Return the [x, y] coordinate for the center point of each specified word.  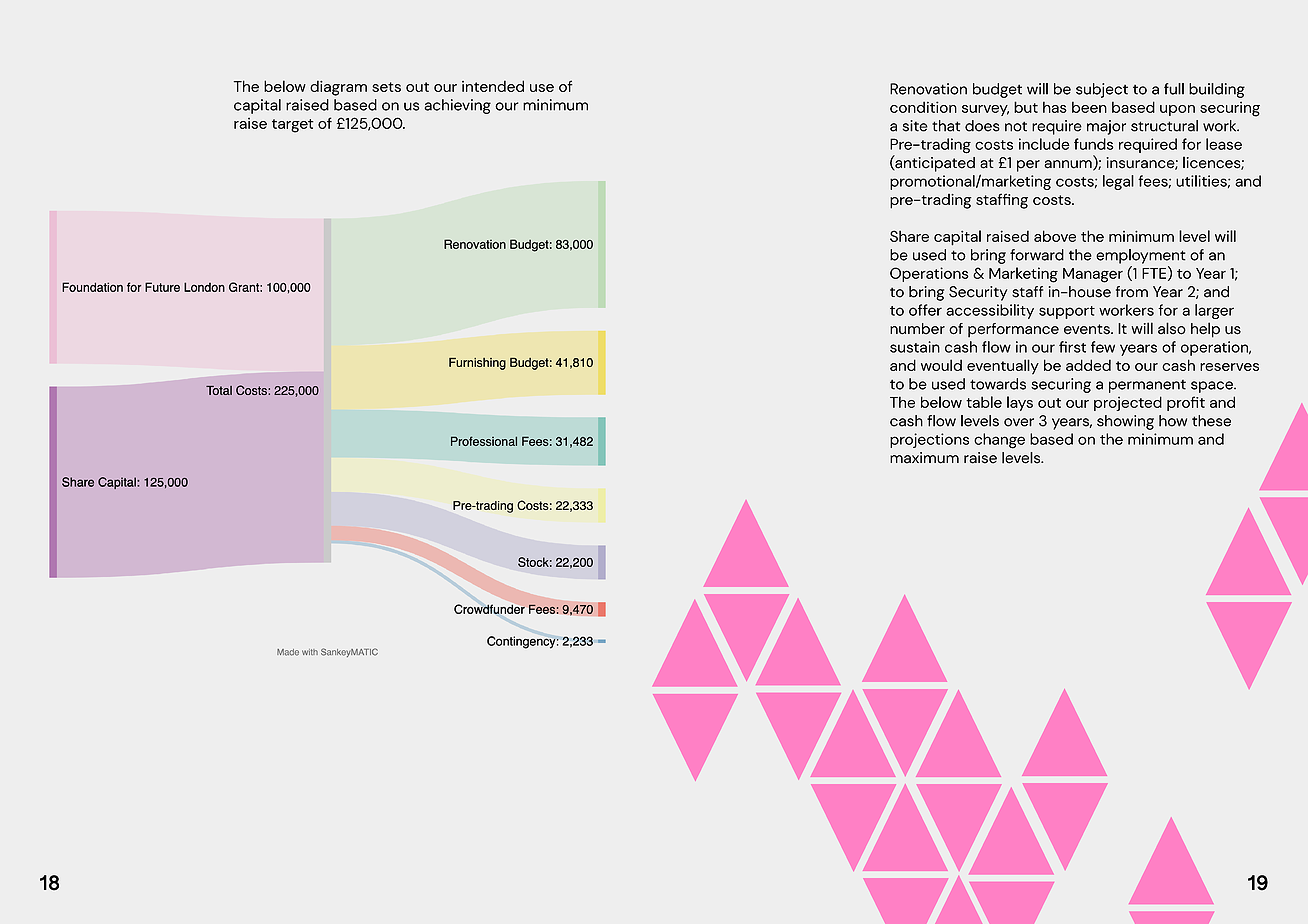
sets [386, 87]
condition [923, 107]
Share [909, 236]
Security [978, 293]
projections [929, 440]
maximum [924, 458]
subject [1102, 90]
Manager [1093, 275]
